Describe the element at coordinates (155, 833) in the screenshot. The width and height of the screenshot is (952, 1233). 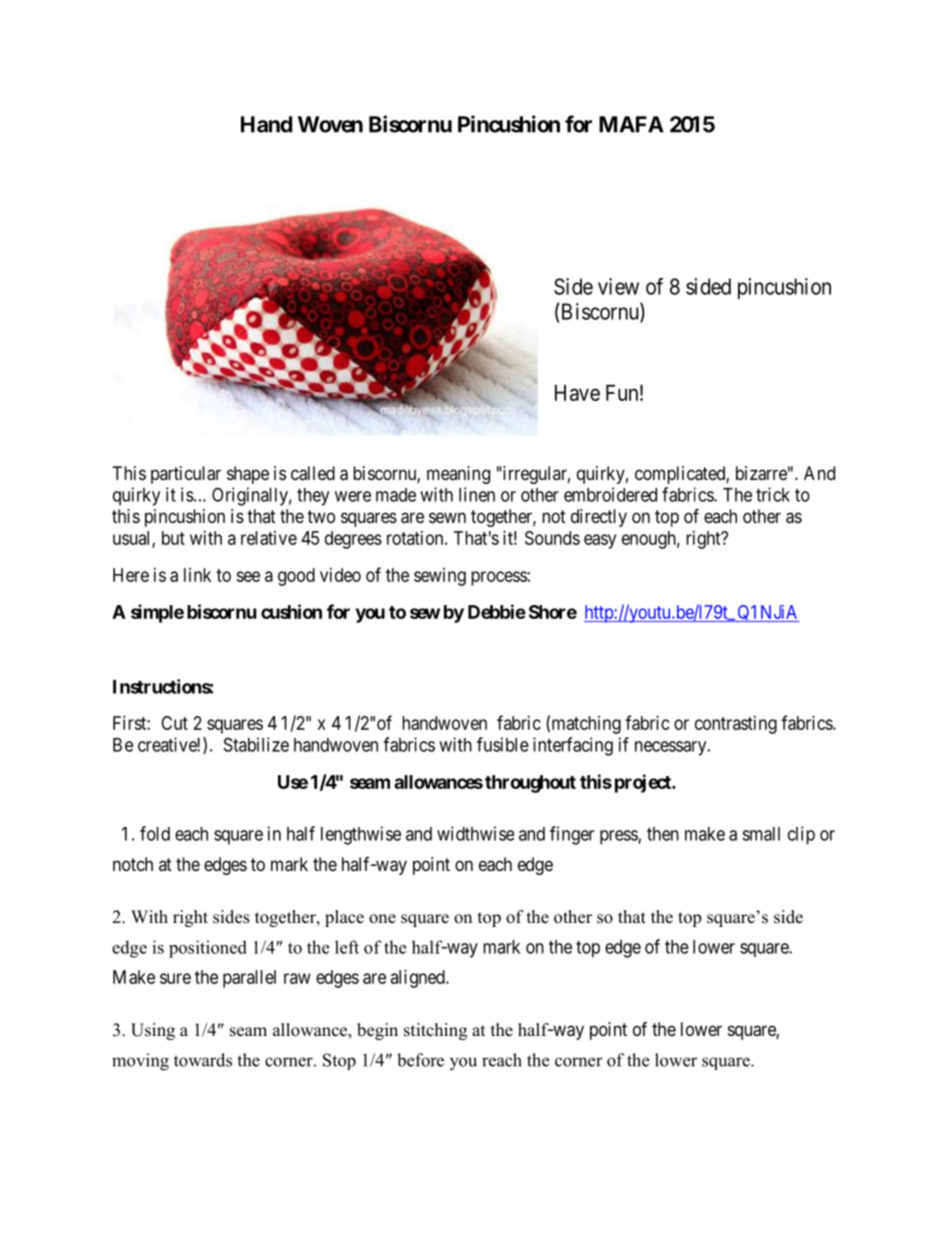
I see `fold` at that location.
